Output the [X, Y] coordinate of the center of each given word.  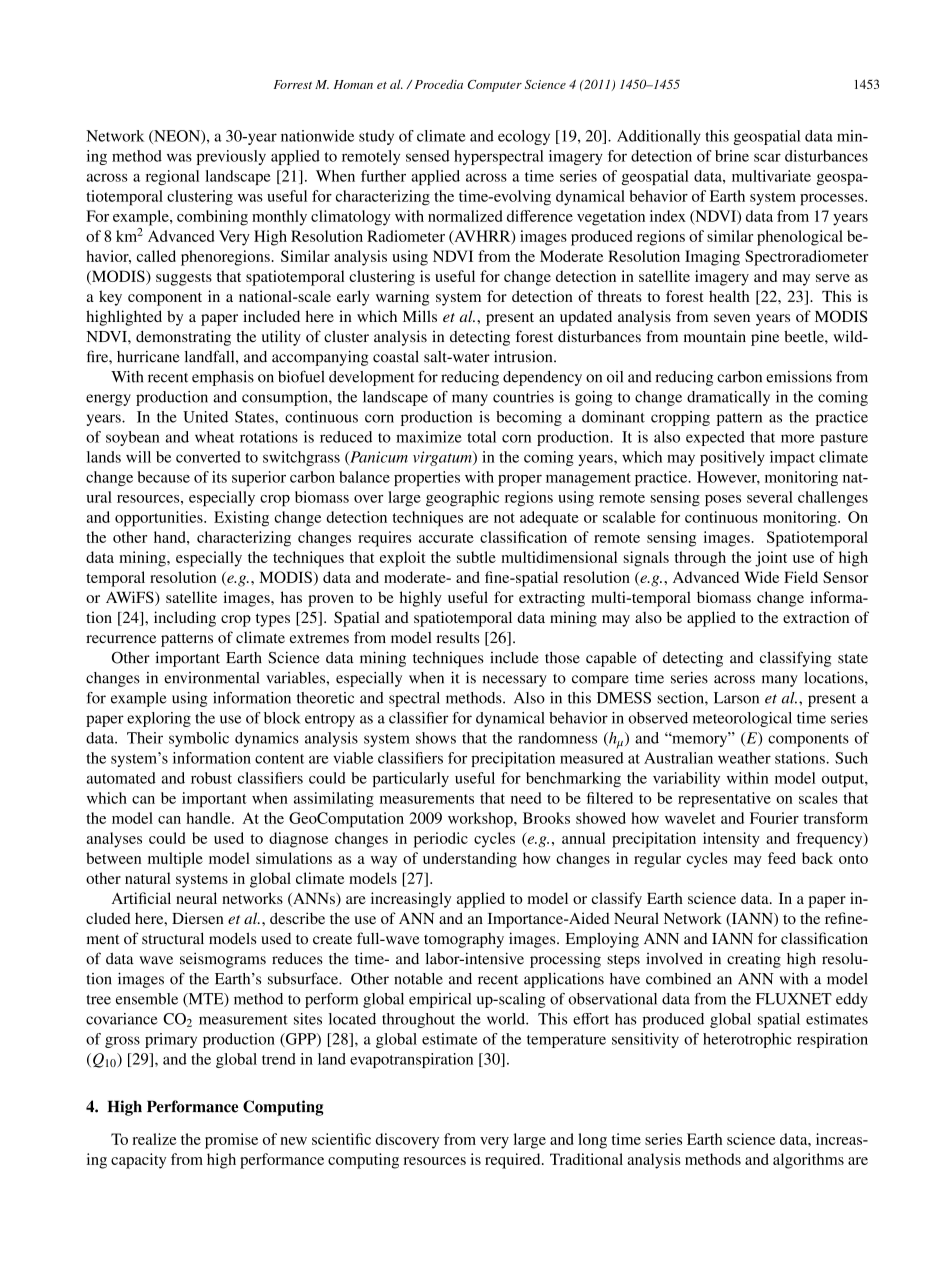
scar [767, 157]
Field [801, 577]
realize [154, 1139]
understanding [470, 860]
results [458, 638]
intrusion [524, 356]
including [185, 619]
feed [782, 858]
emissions [799, 377]
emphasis [223, 378]
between [113, 858]
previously [231, 157]
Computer [495, 86]
